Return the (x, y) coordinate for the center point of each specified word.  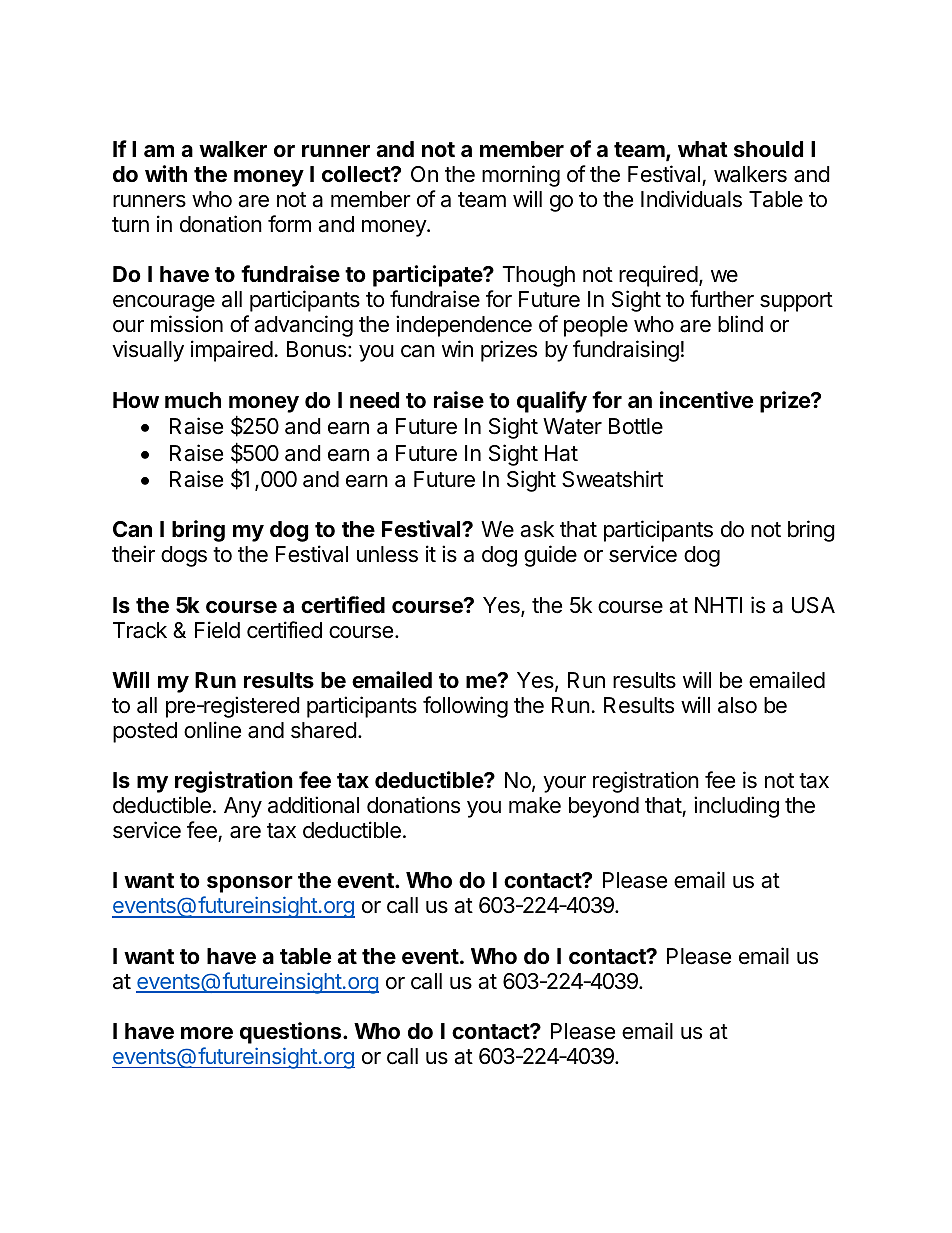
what (703, 149)
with (166, 173)
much (193, 400)
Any (243, 807)
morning (521, 176)
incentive (706, 399)
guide (550, 556)
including (736, 807)
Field (217, 630)
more (207, 1033)
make (535, 805)
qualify (552, 402)
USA (813, 605)
